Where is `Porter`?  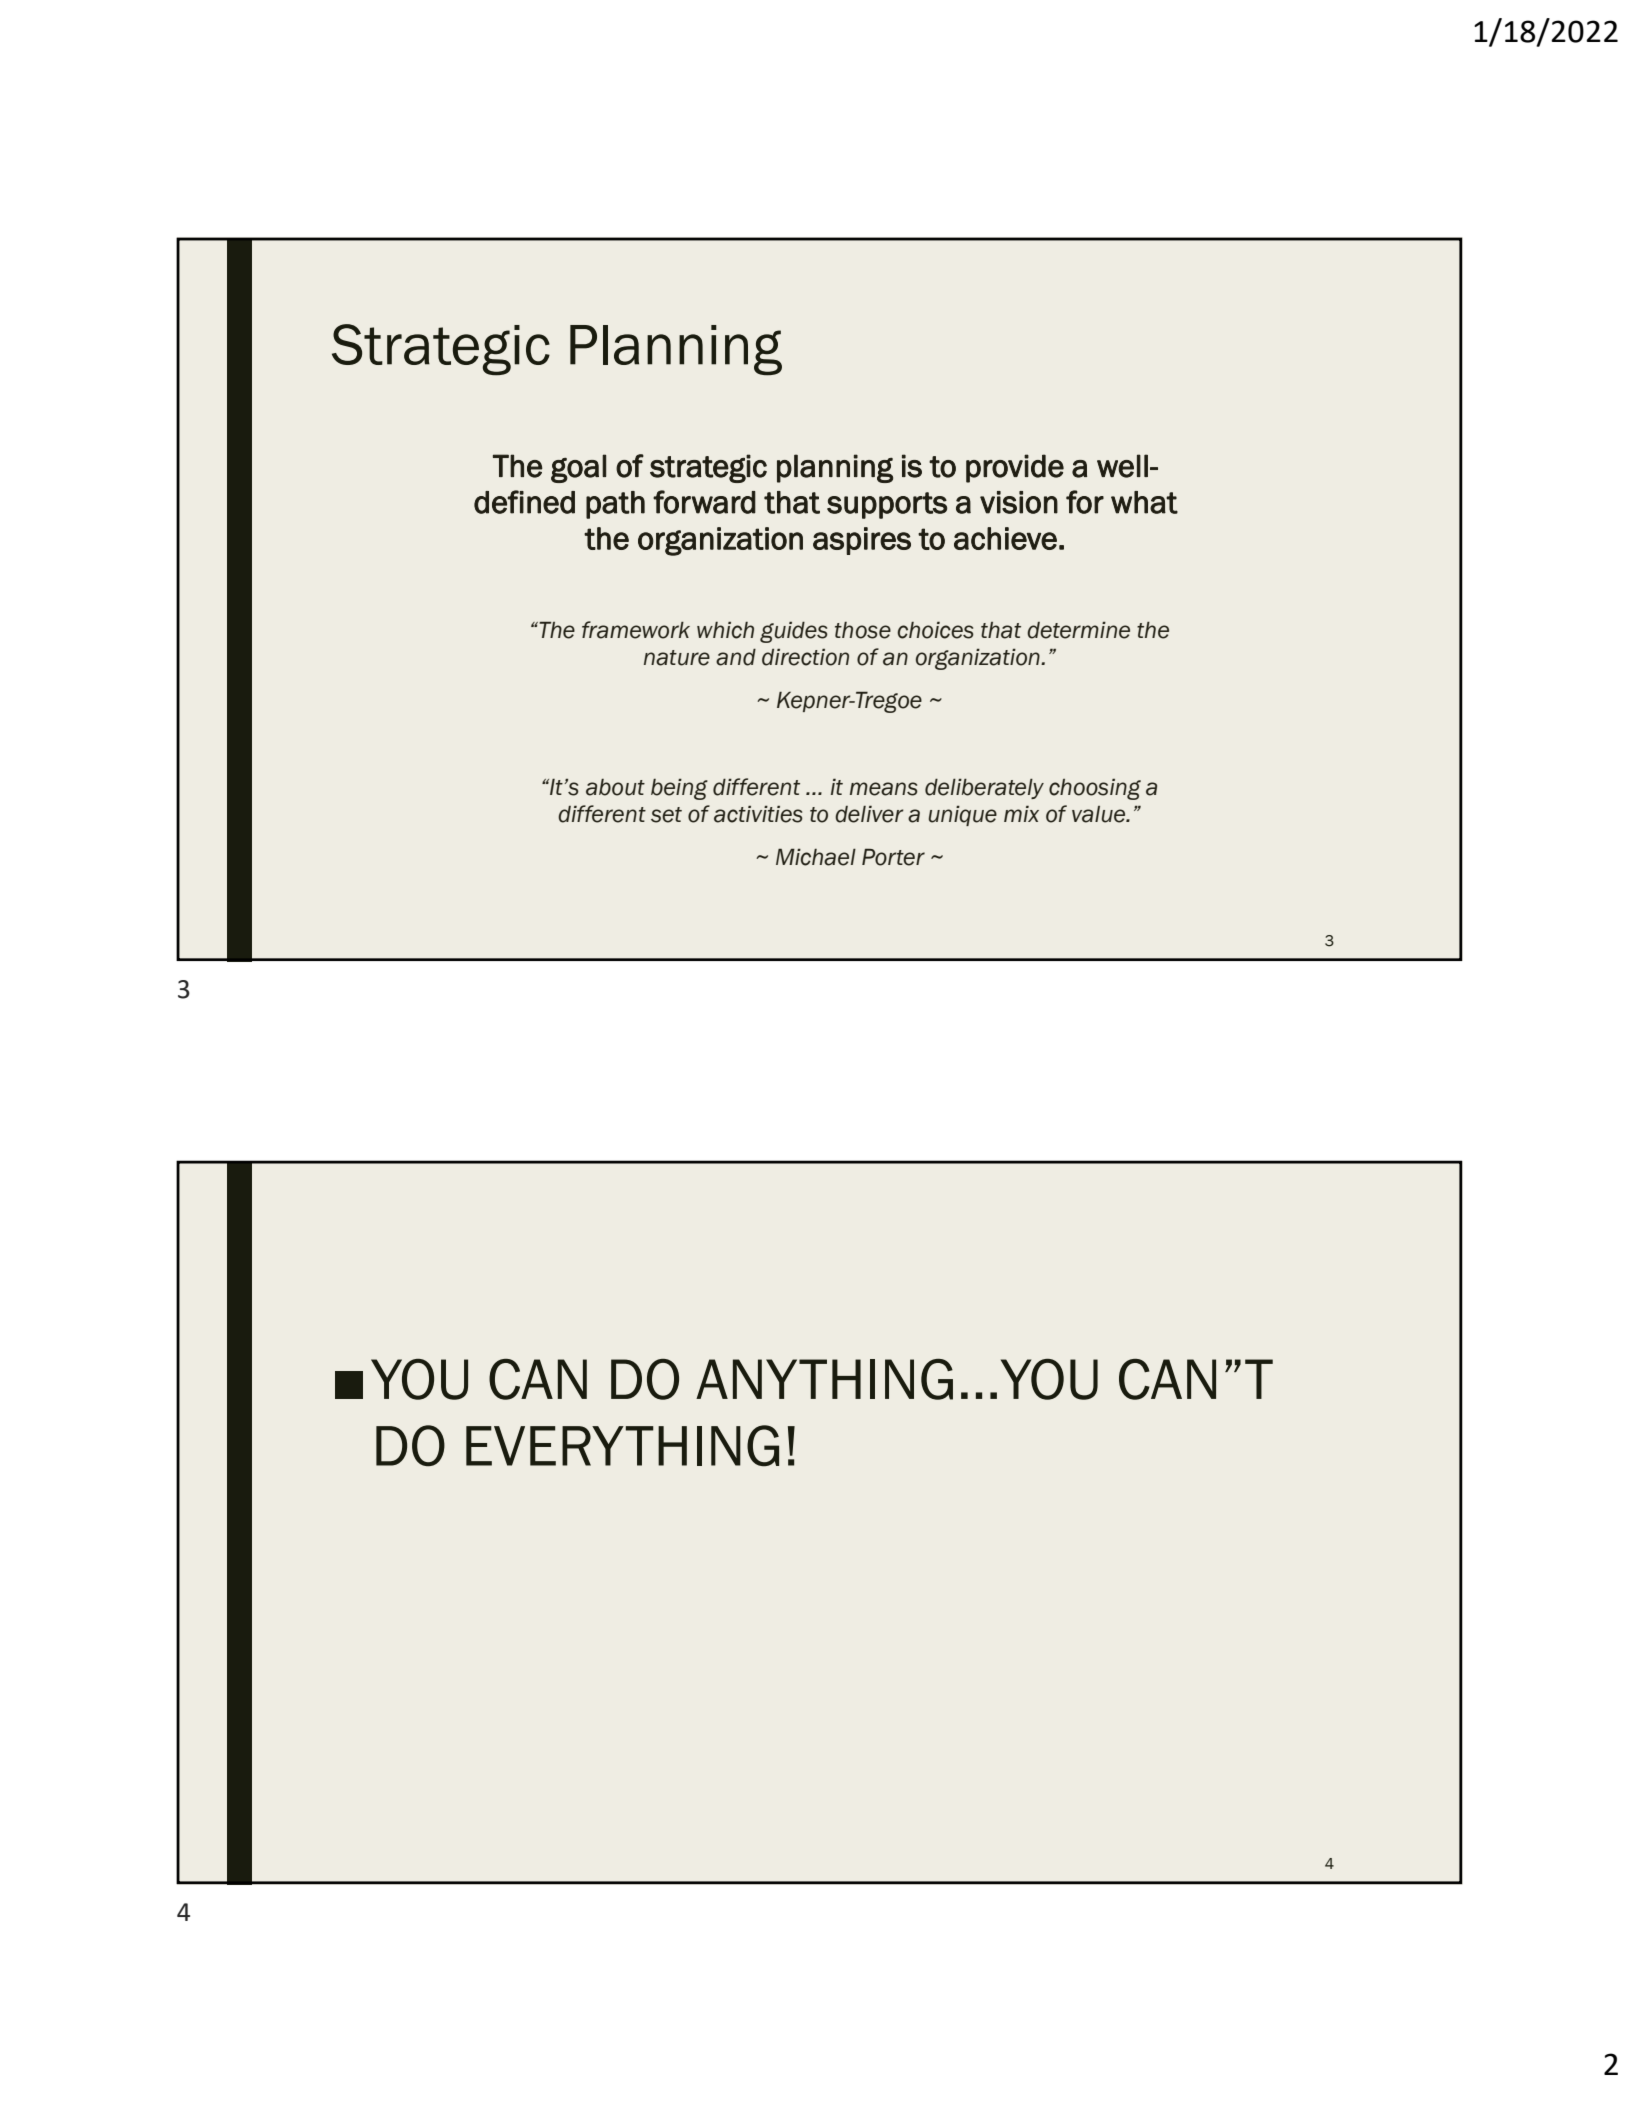
Porter is located at coordinates (893, 857).
